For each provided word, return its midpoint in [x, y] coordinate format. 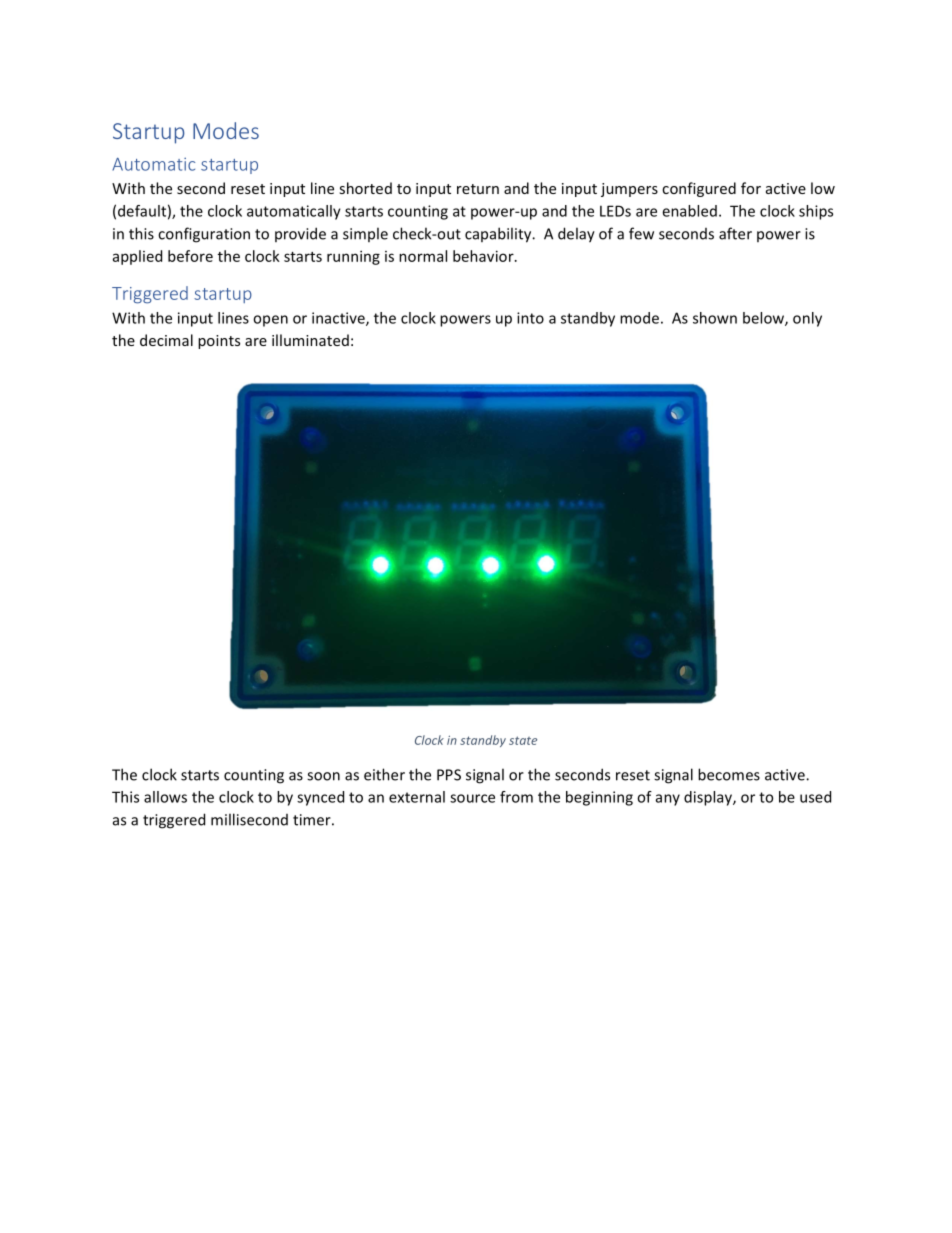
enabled [689, 211]
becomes [729, 774]
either [384, 774]
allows [165, 797]
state [523, 740]
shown [715, 318]
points [219, 342]
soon [323, 776]
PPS [449, 775]
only [807, 319]
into [530, 318]
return [478, 189]
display [709, 798]
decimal [166, 340]
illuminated [310, 340]
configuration [204, 235]
